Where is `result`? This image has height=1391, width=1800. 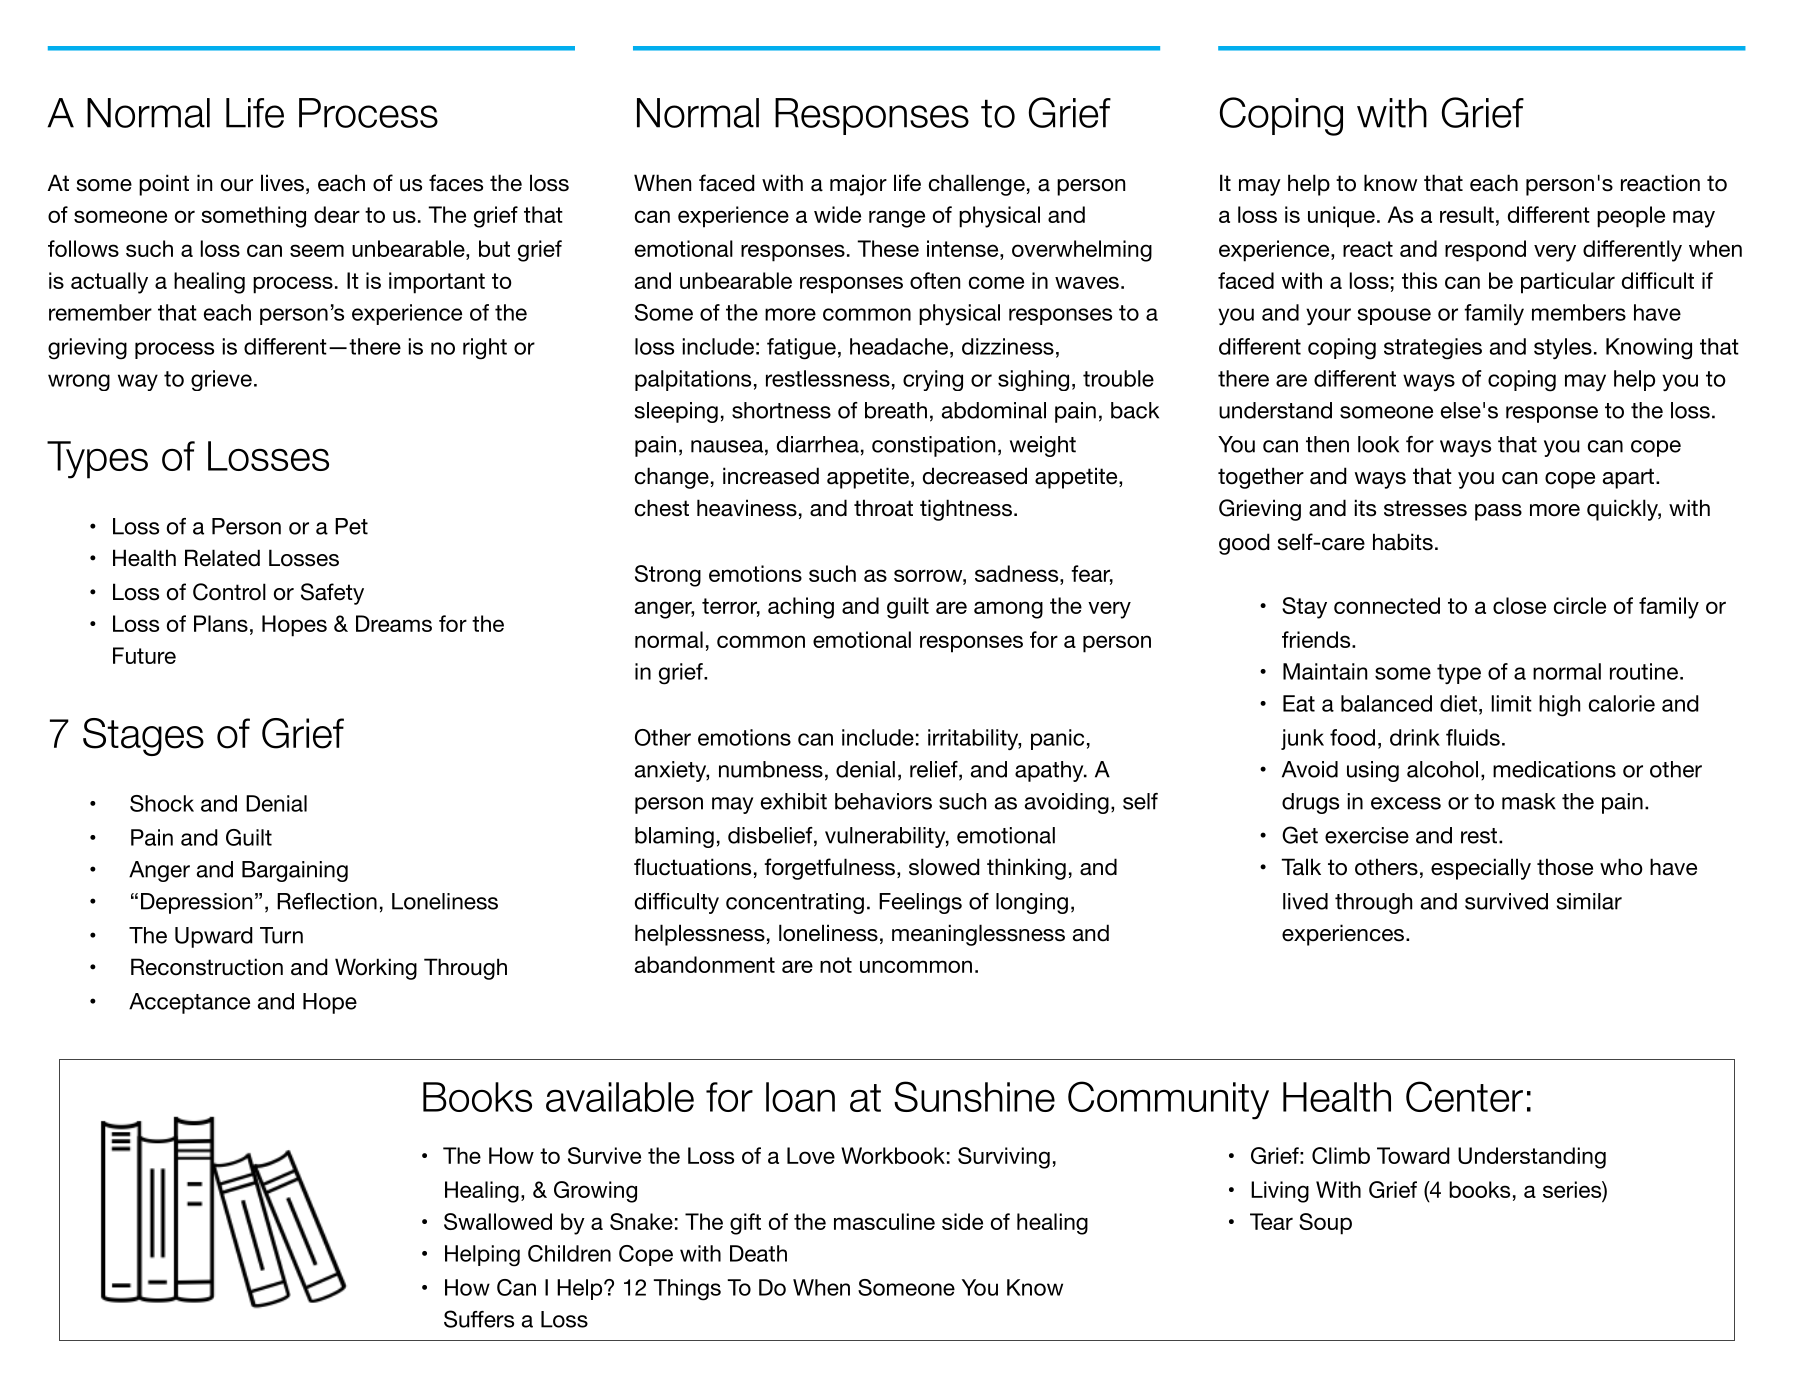 result is located at coordinates (1467, 214).
